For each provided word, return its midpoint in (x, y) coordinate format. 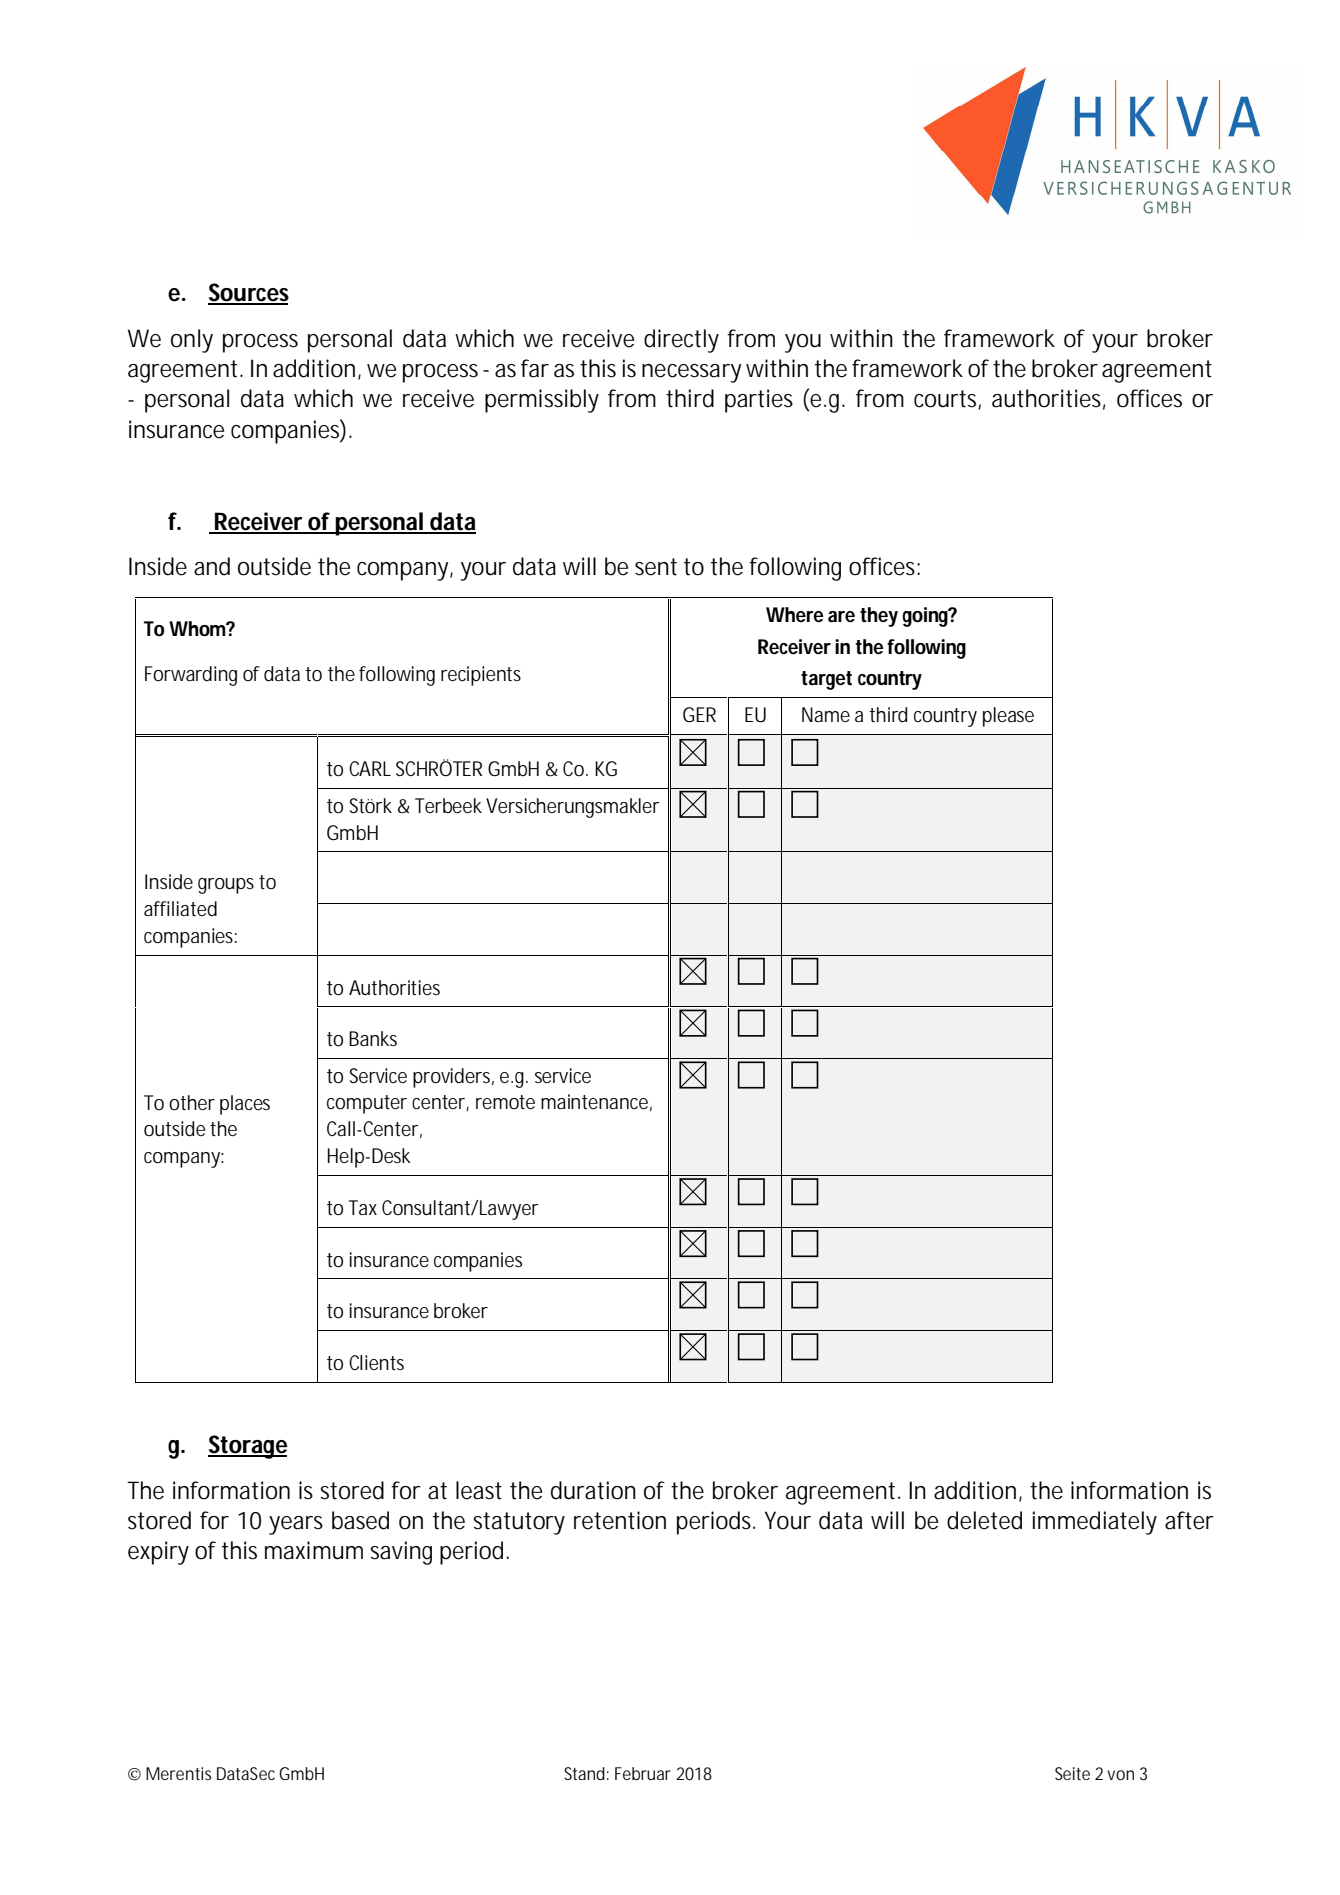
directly (681, 341)
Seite (1072, 1773)
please (1008, 717)
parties (759, 401)
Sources (248, 293)
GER (699, 715)
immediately (1095, 1523)
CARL (370, 768)
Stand (584, 1773)
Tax (363, 1207)
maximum (314, 1550)
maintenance (594, 1102)
